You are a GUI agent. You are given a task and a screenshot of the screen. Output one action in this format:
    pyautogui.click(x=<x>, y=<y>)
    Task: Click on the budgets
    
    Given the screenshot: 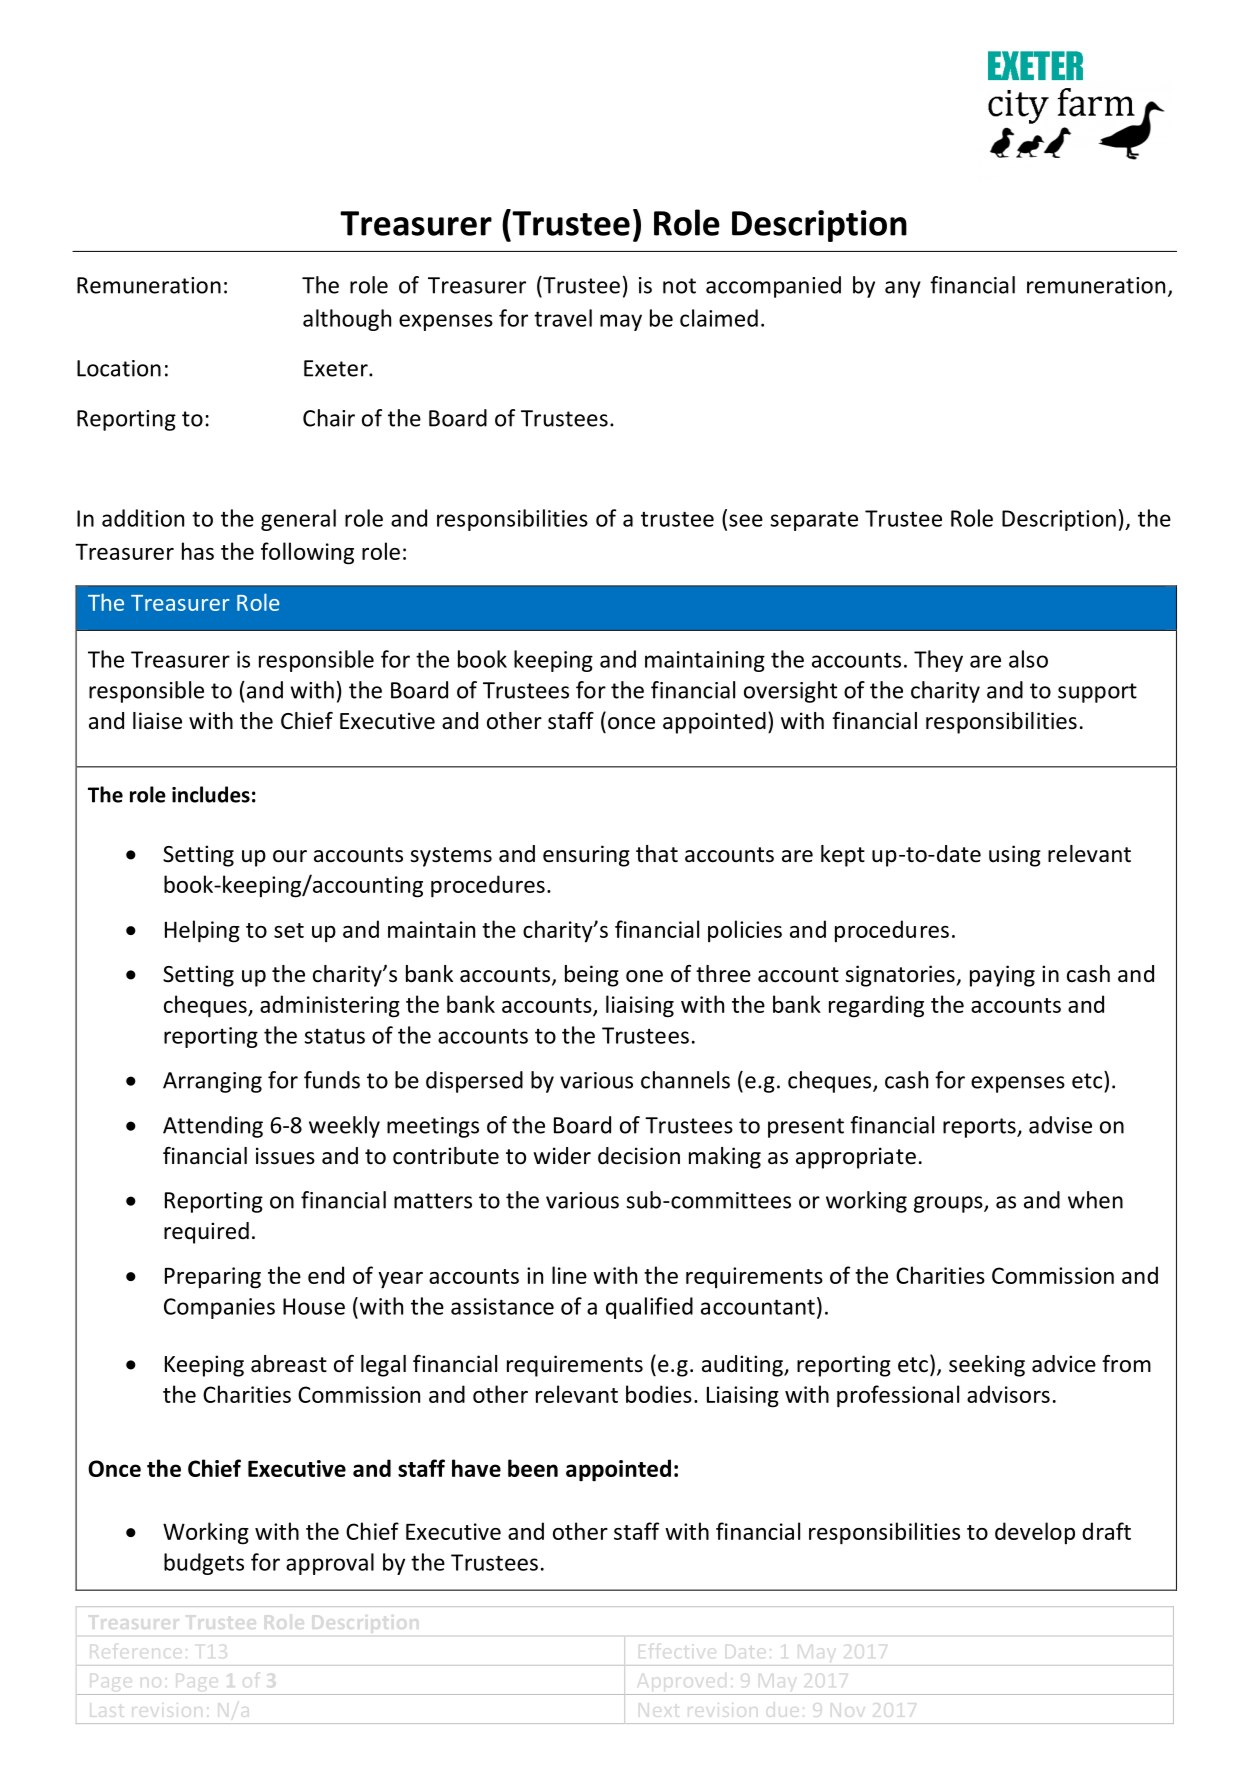 What is the action you would take?
    pyautogui.click(x=204, y=1564)
